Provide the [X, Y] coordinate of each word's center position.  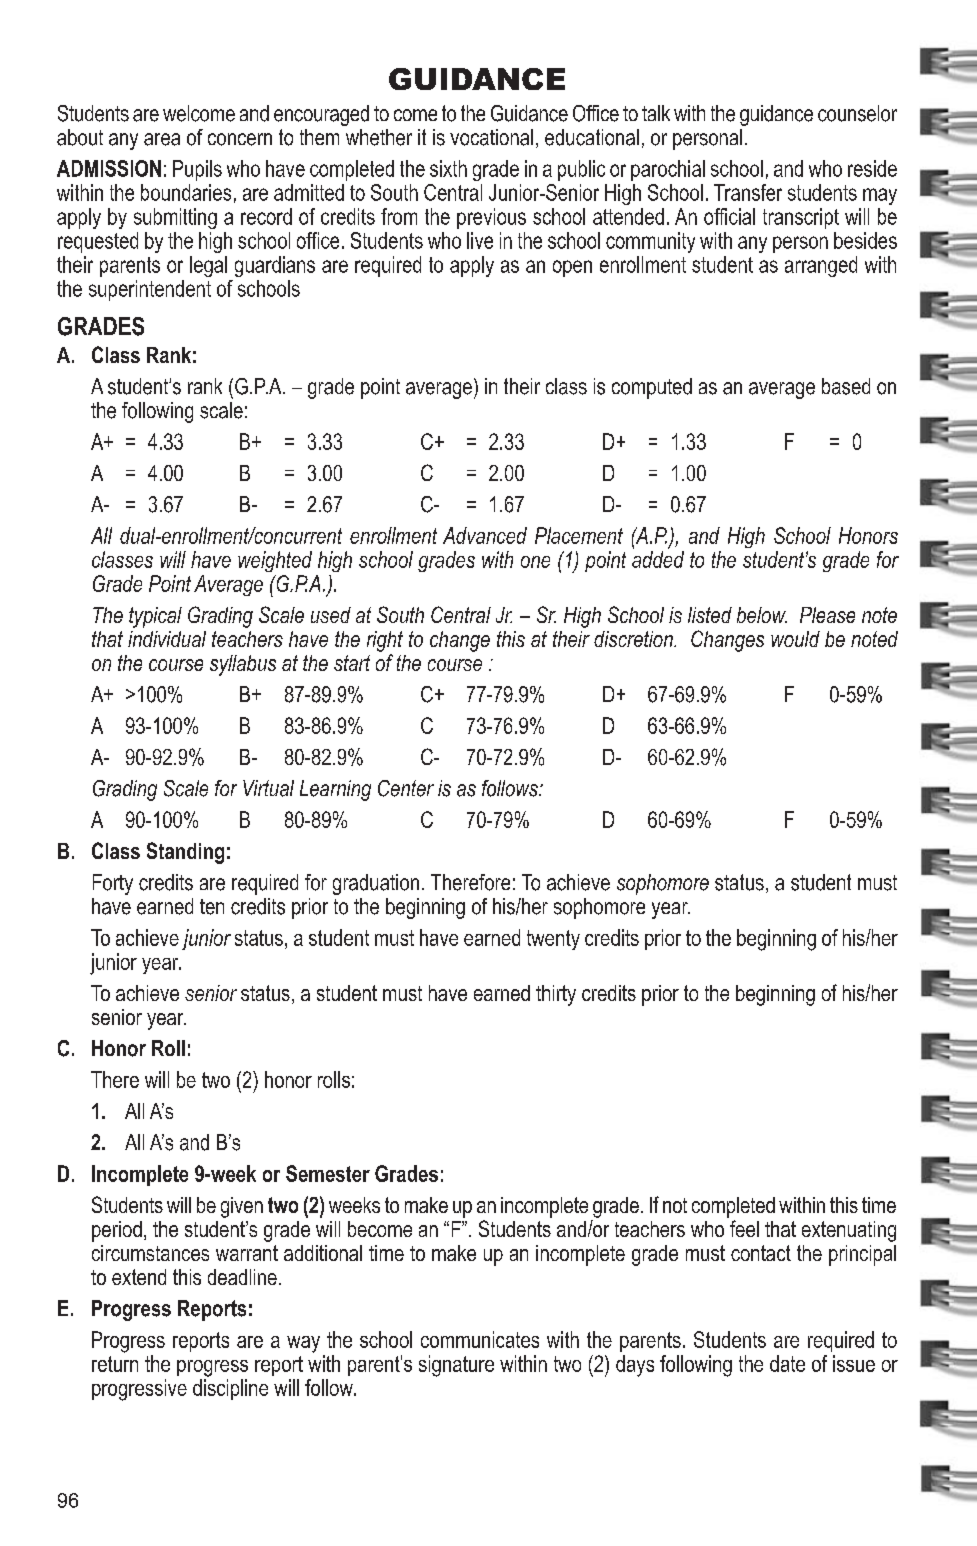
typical [155, 617]
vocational [491, 137]
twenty [553, 940]
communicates [480, 1339]
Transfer [748, 192]
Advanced [485, 535]
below [762, 615]
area [162, 139]
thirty [556, 995]
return [115, 1364]
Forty [113, 884]
